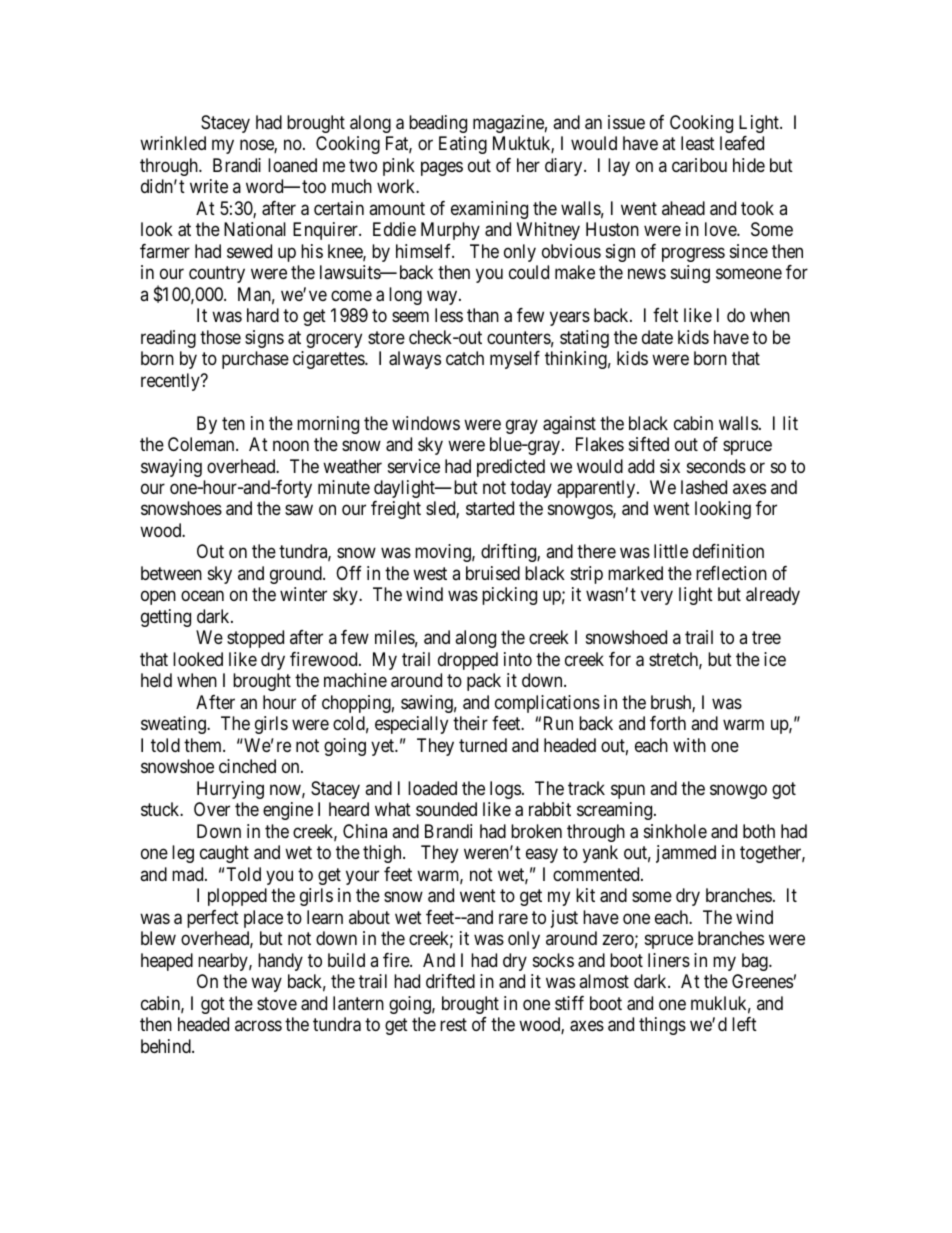 The width and height of the document is (952, 1233). Describe the element at coordinates (442, 168) in the document. I see `pages` at that location.
